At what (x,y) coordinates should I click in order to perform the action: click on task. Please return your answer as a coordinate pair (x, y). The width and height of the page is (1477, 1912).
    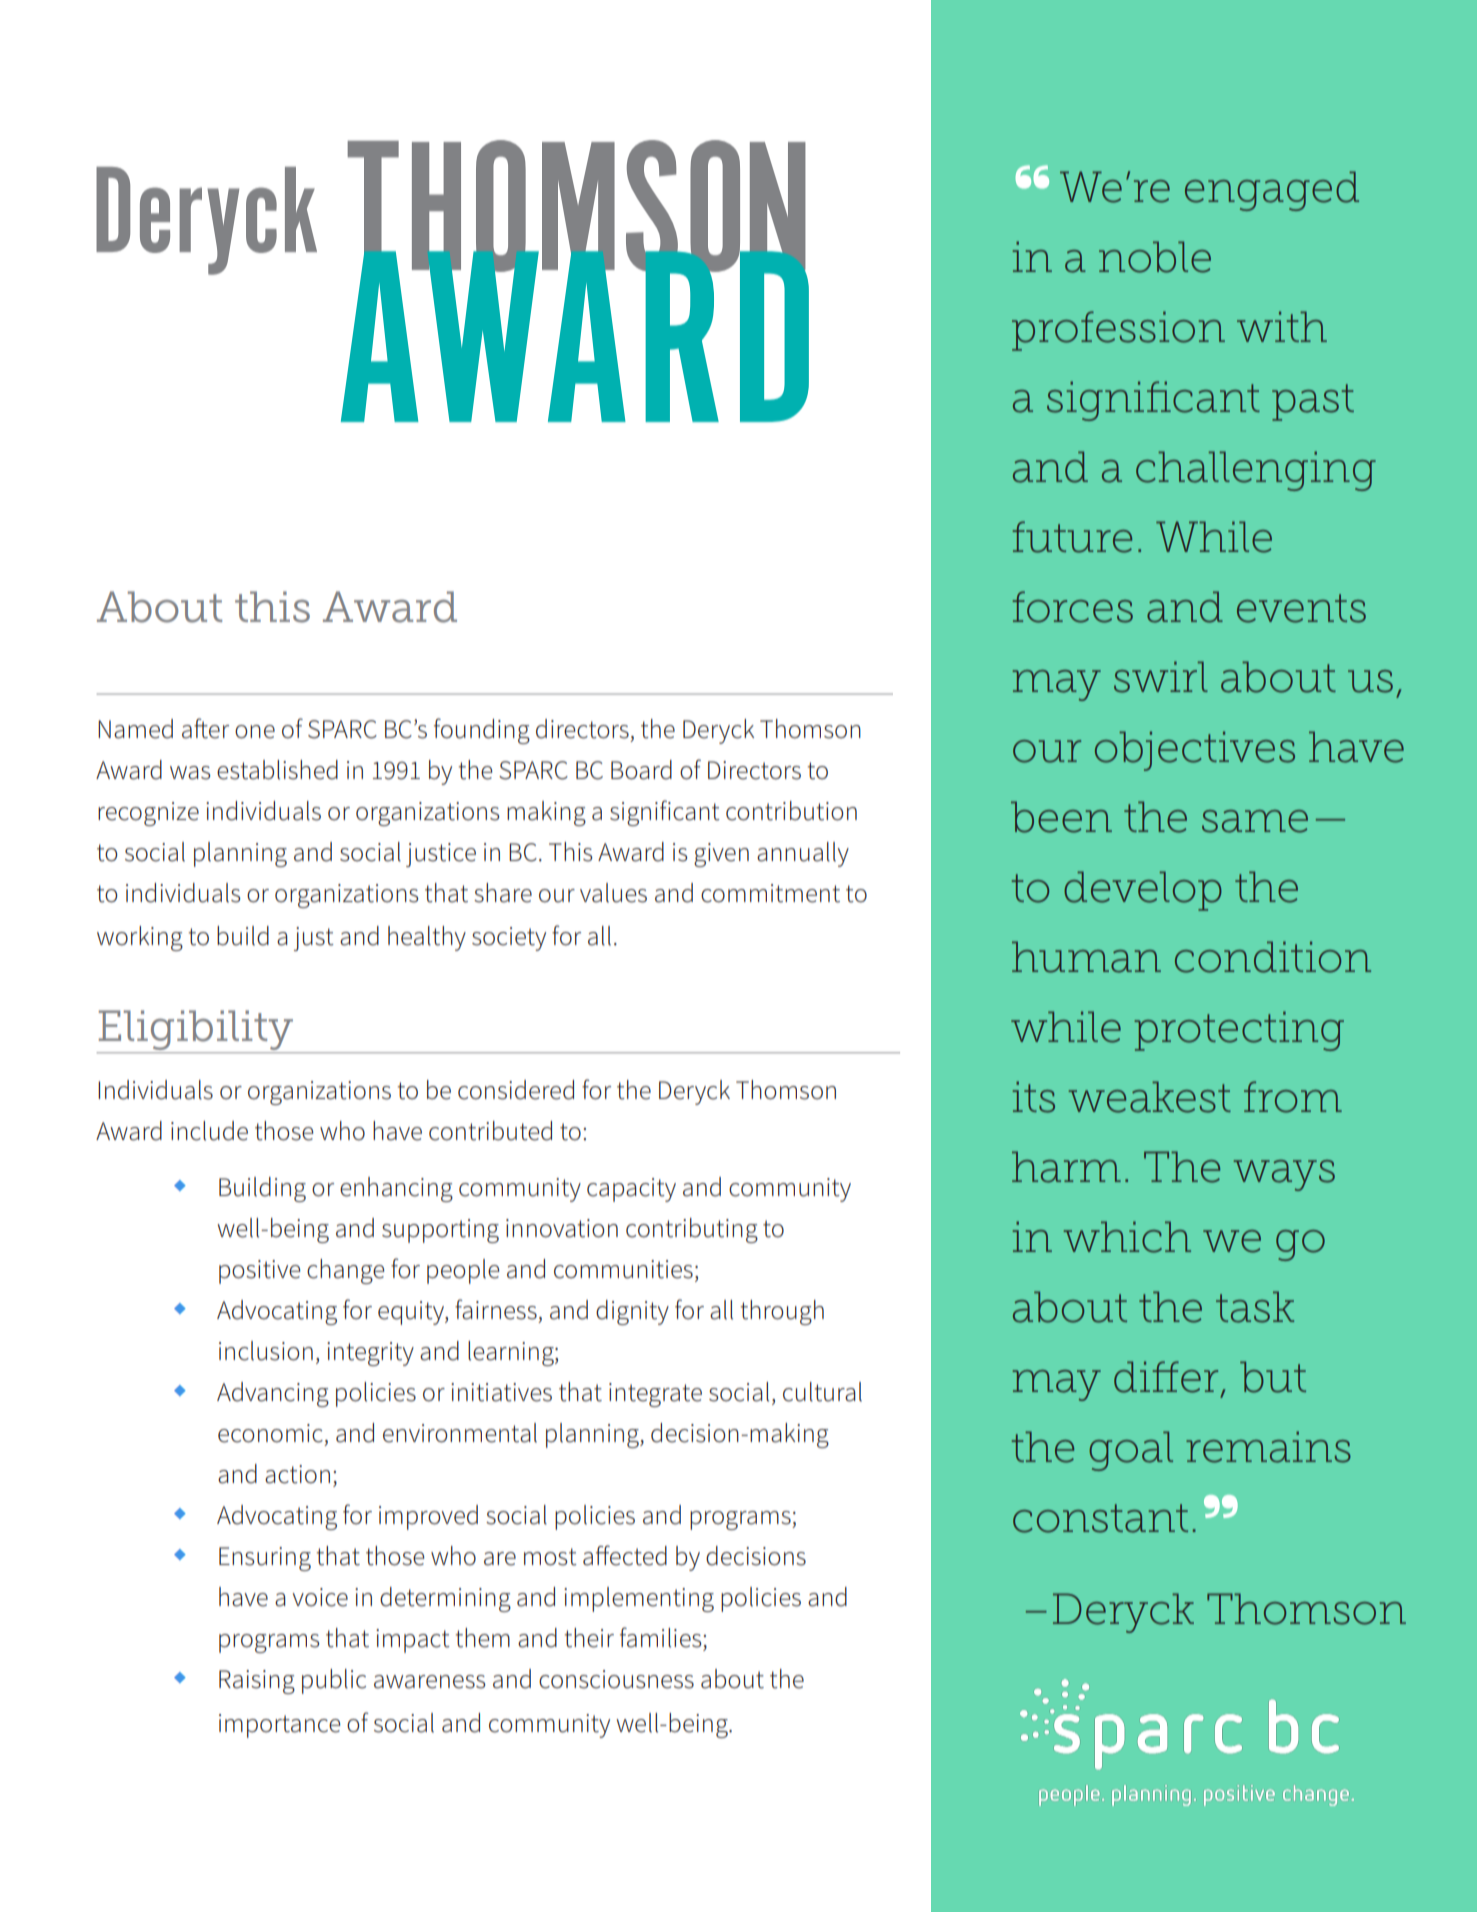
    Looking at the image, I should click on (1255, 1307).
